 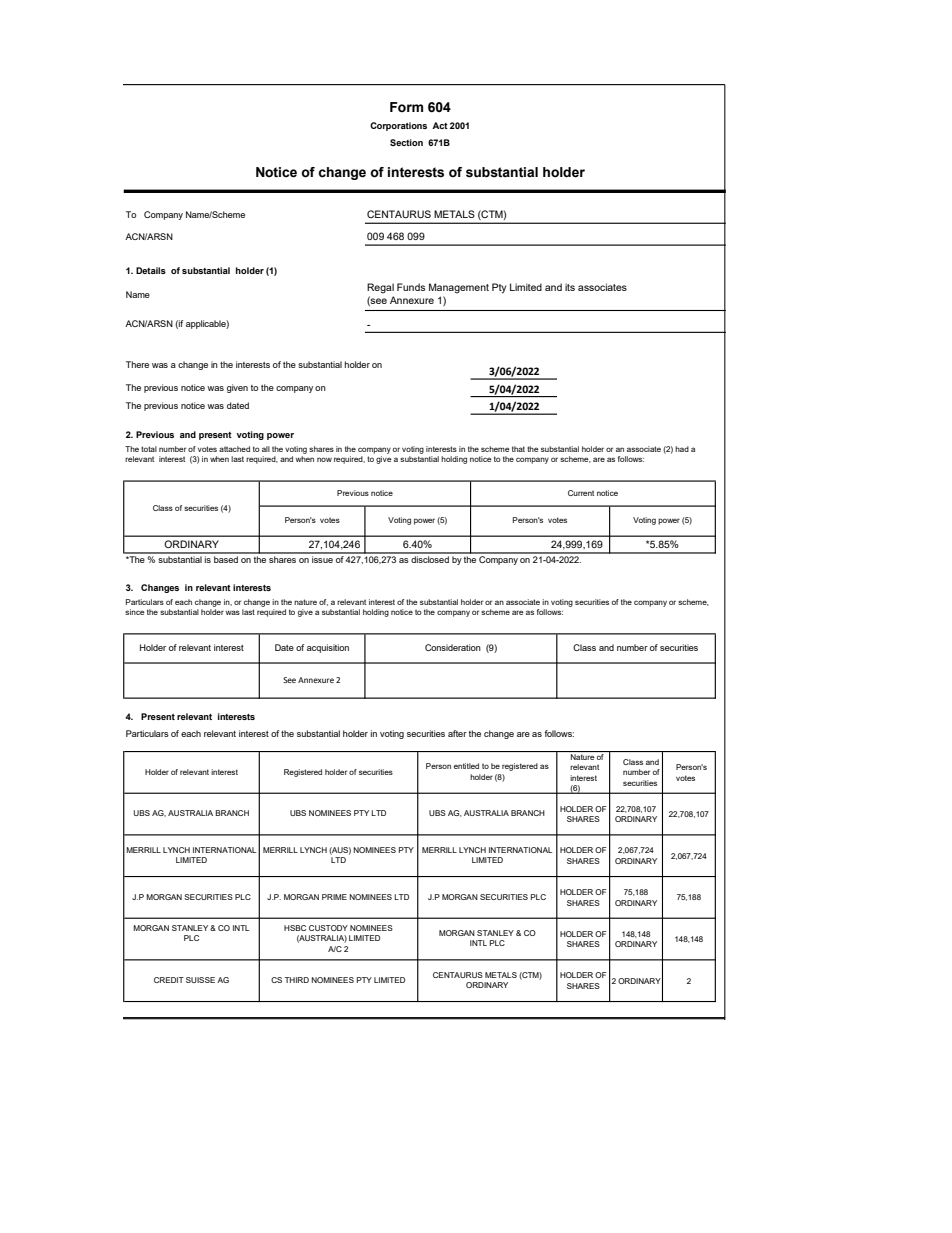 What do you see at coordinates (234, 449) in the screenshot?
I see `attached` at bounding box center [234, 449].
